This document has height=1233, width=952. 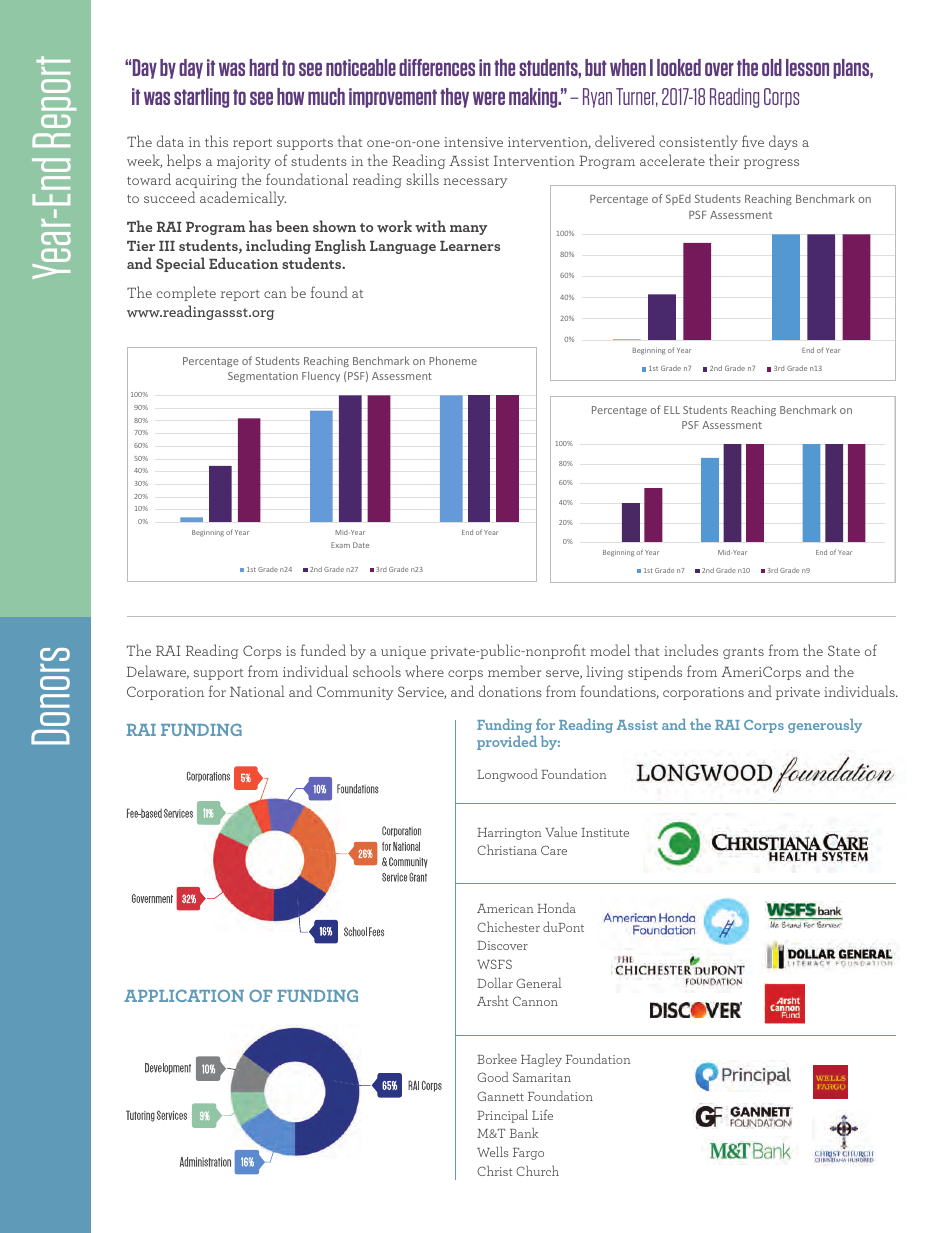 What do you see at coordinates (257, 691) in the document?
I see `National` at bounding box center [257, 691].
